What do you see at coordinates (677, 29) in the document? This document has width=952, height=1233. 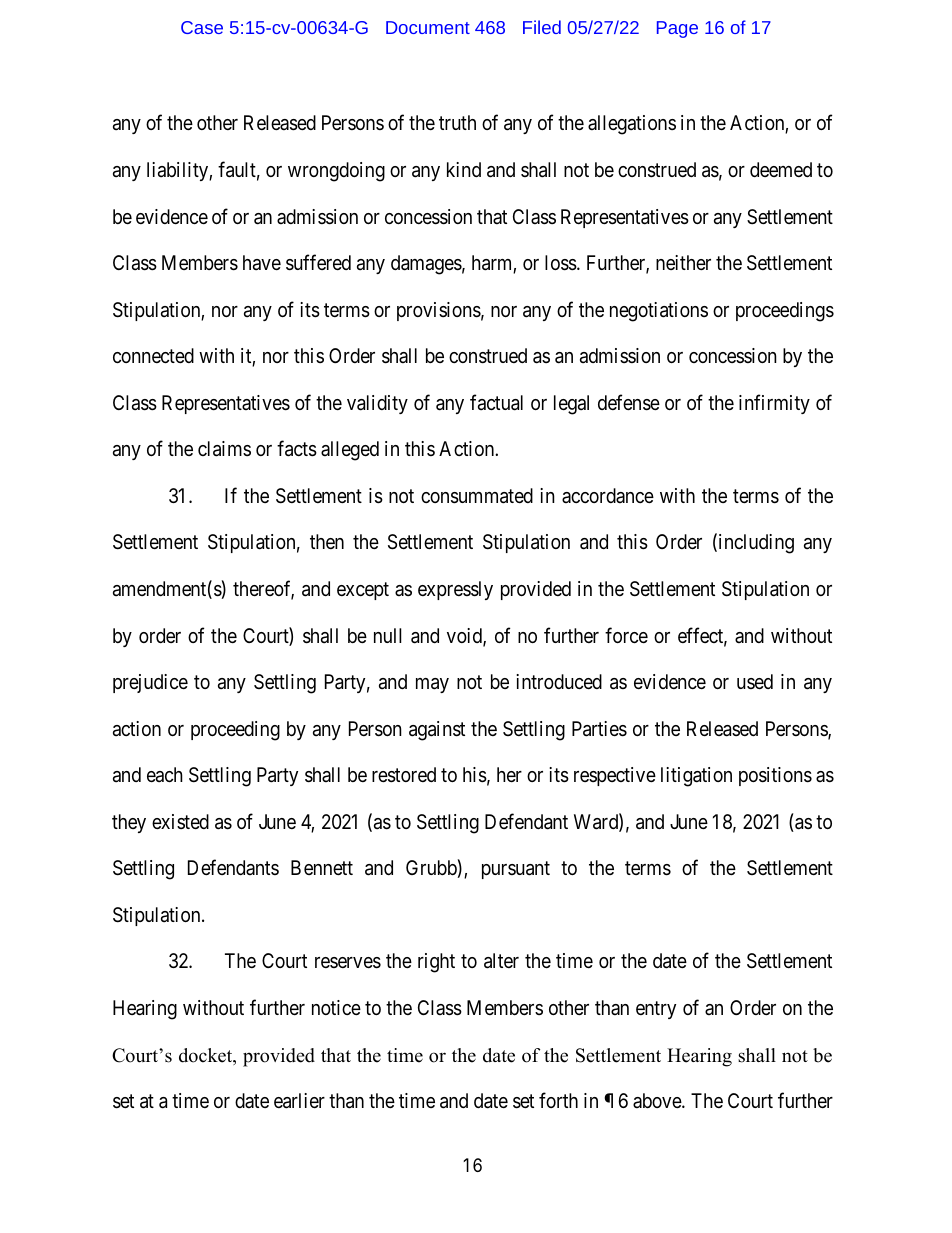 I see `Page` at bounding box center [677, 29].
